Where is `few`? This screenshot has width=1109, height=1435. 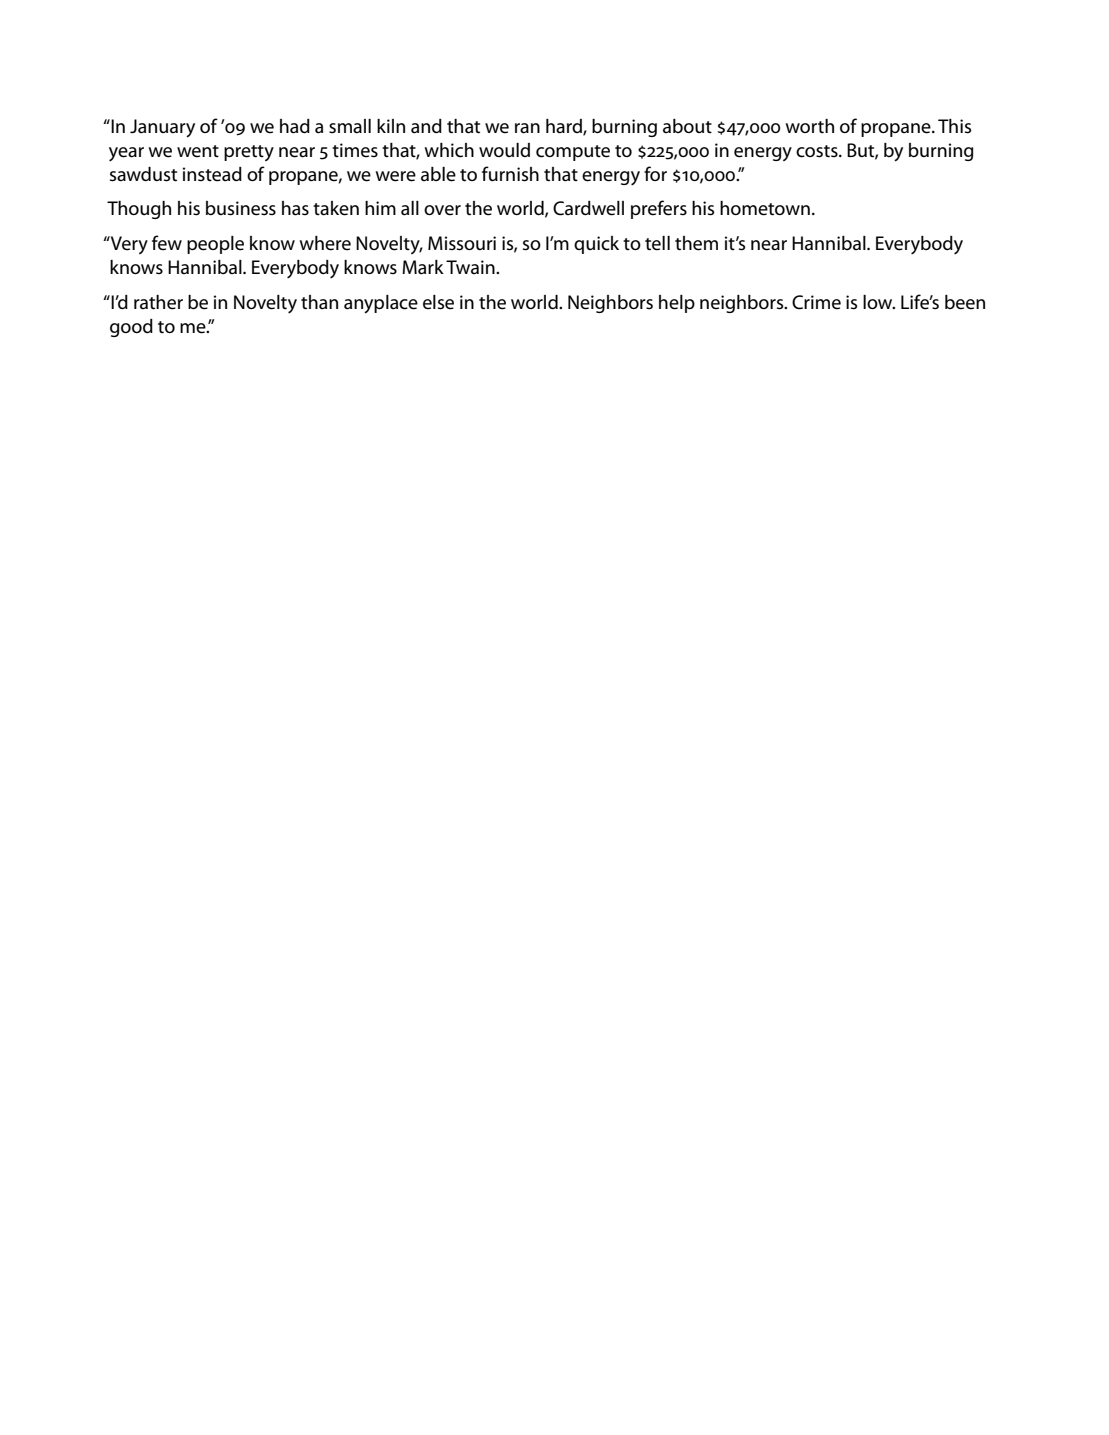
few is located at coordinates (167, 243).
